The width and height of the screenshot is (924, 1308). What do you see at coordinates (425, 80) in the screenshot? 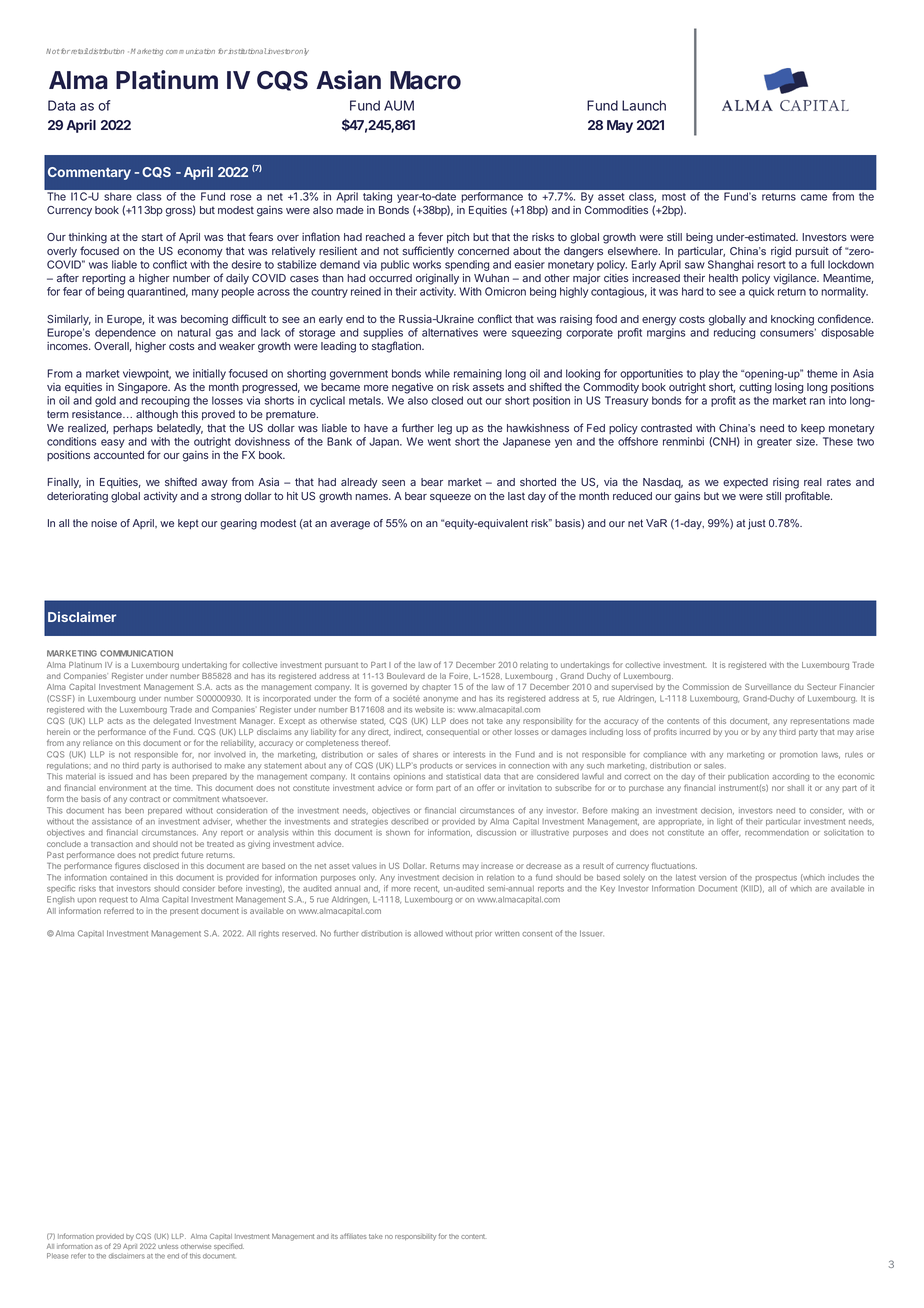
I see `Macro` at bounding box center [425, 80].
